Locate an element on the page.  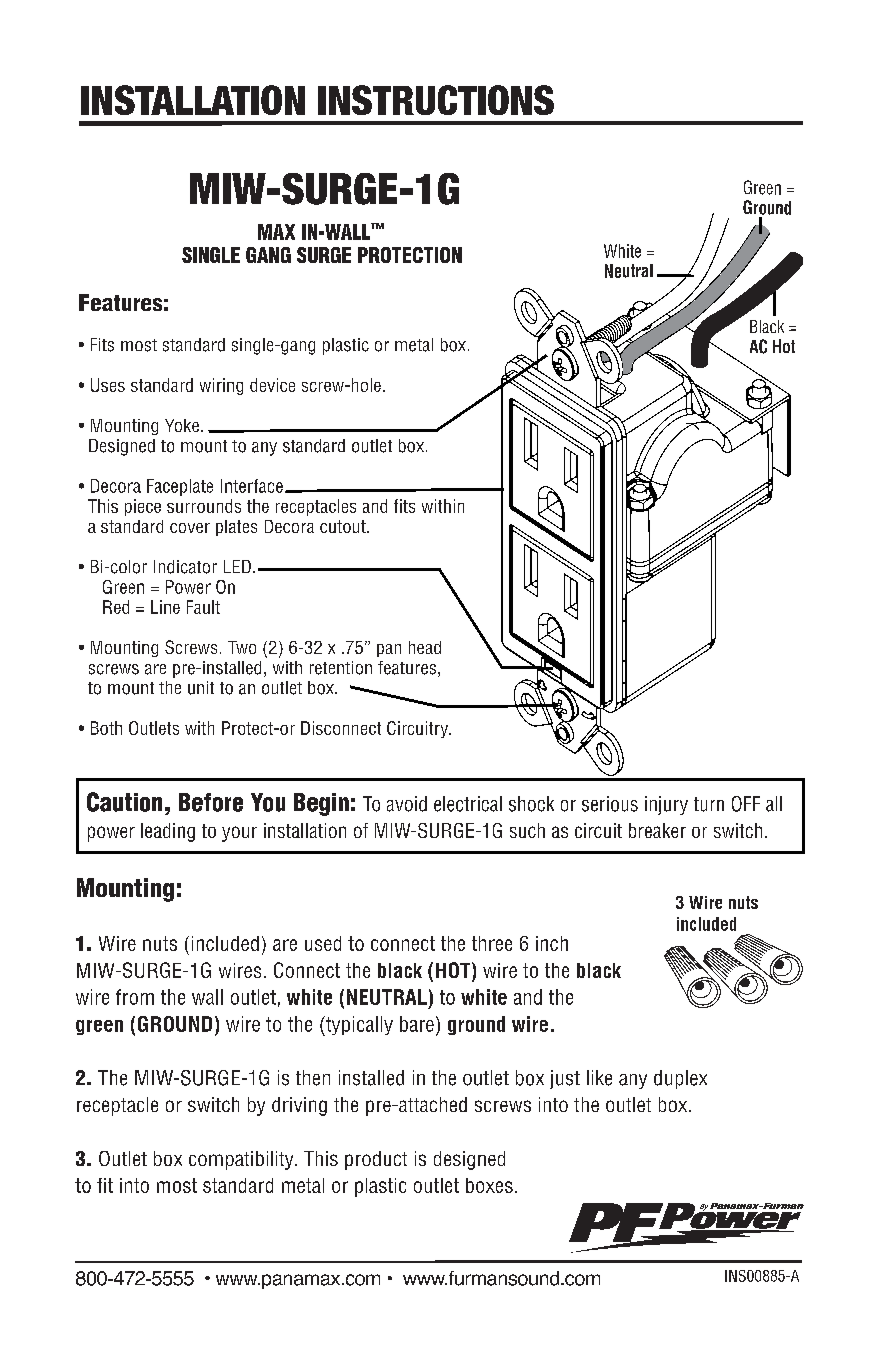
INSTRUCTIONS is located at coordinates (436, 100).
